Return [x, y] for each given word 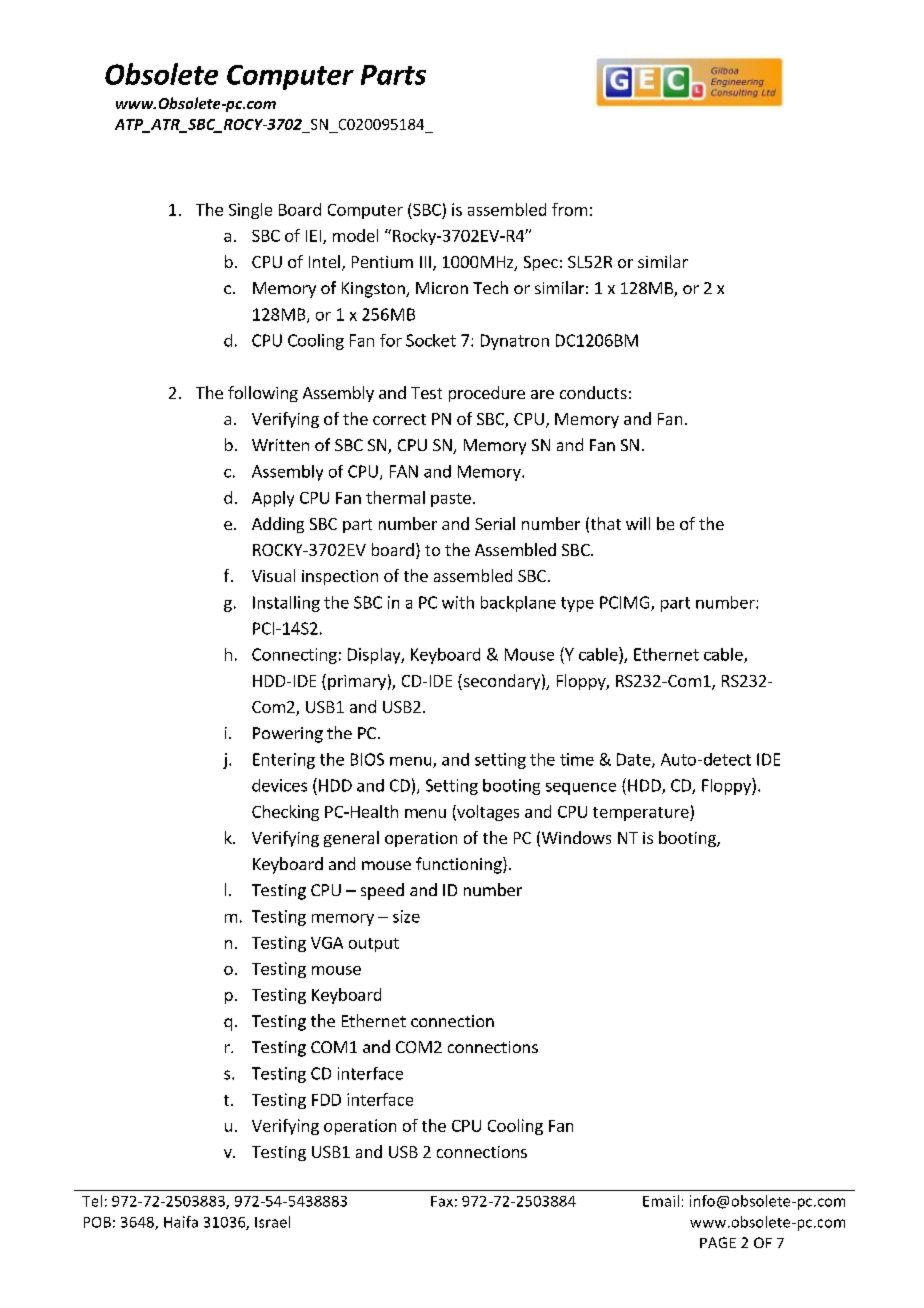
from [569, 209]
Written [280, 445]
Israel [272, 1222]
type [577, 604]
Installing [286, 604]
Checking [285, 813]
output [374, 945]
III [425, 262]
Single [250, 211]
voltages [487, 813]
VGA [327, 943]
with [458, 602]
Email [661, 1201]
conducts [593, 392]
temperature [642, 814]
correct [399, 419]
